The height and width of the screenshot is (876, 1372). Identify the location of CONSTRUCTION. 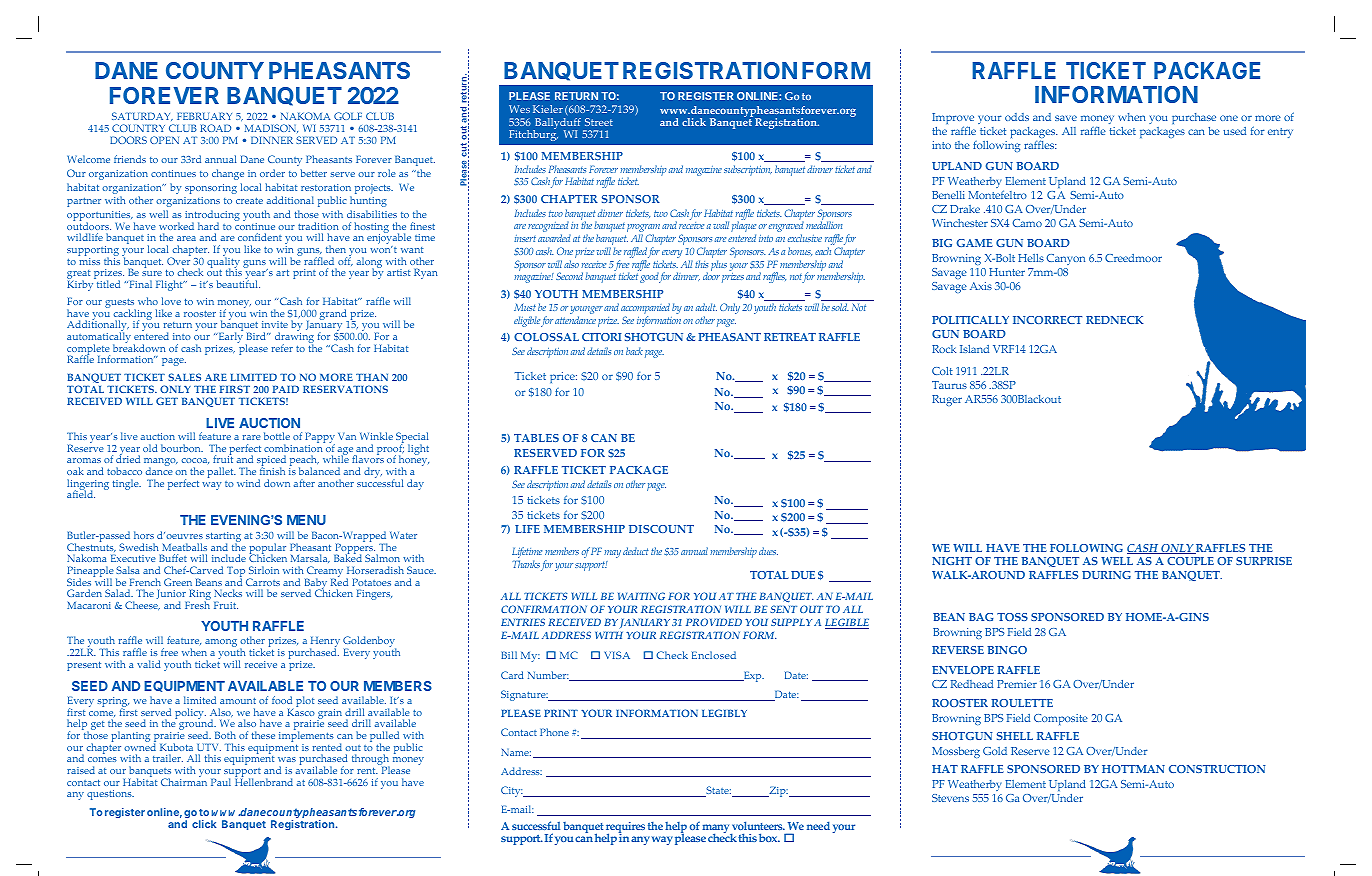
(1217, 769).
